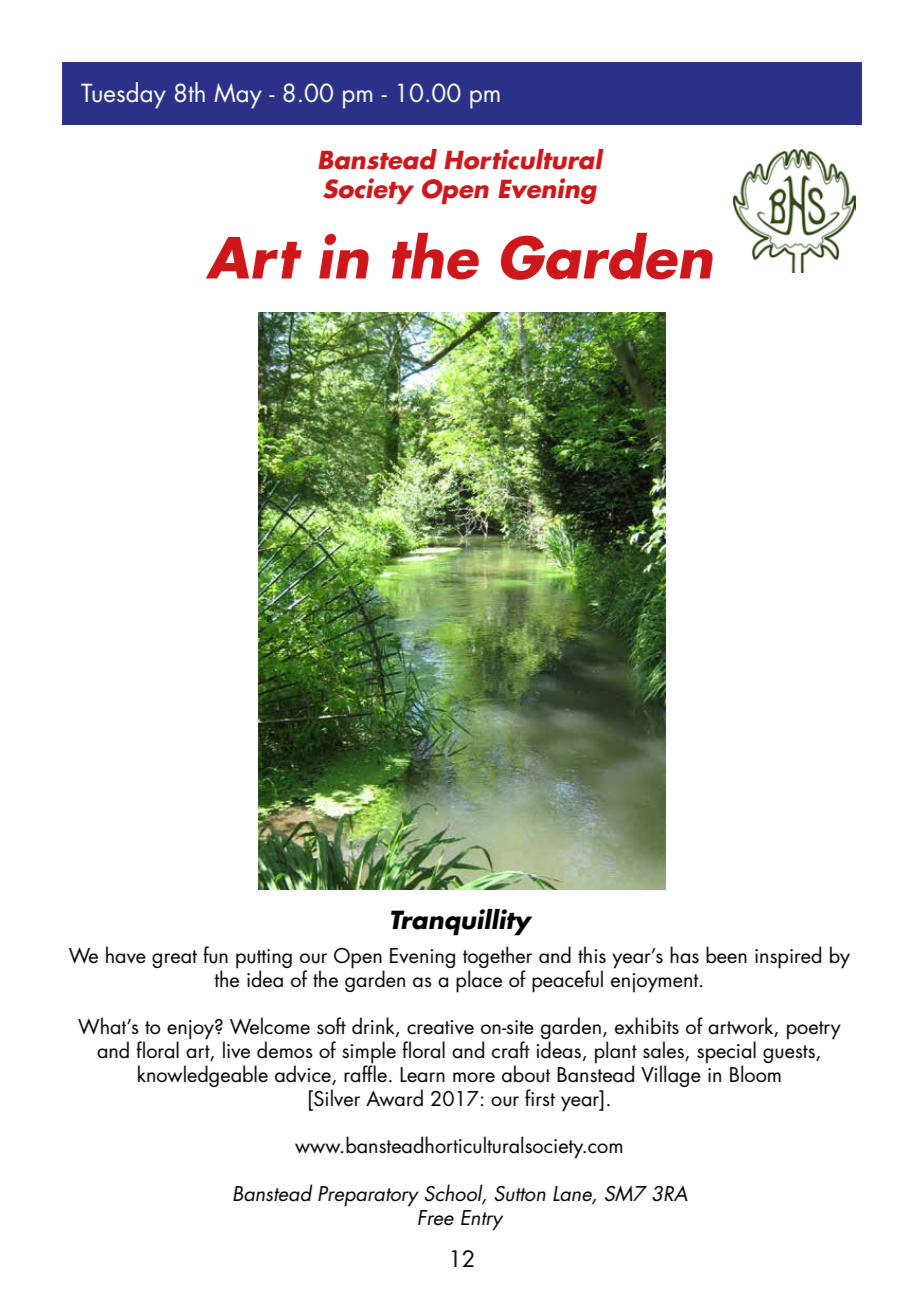 The height and width of the document is (1311, 924). I want to click on together, so click(497, 958).
